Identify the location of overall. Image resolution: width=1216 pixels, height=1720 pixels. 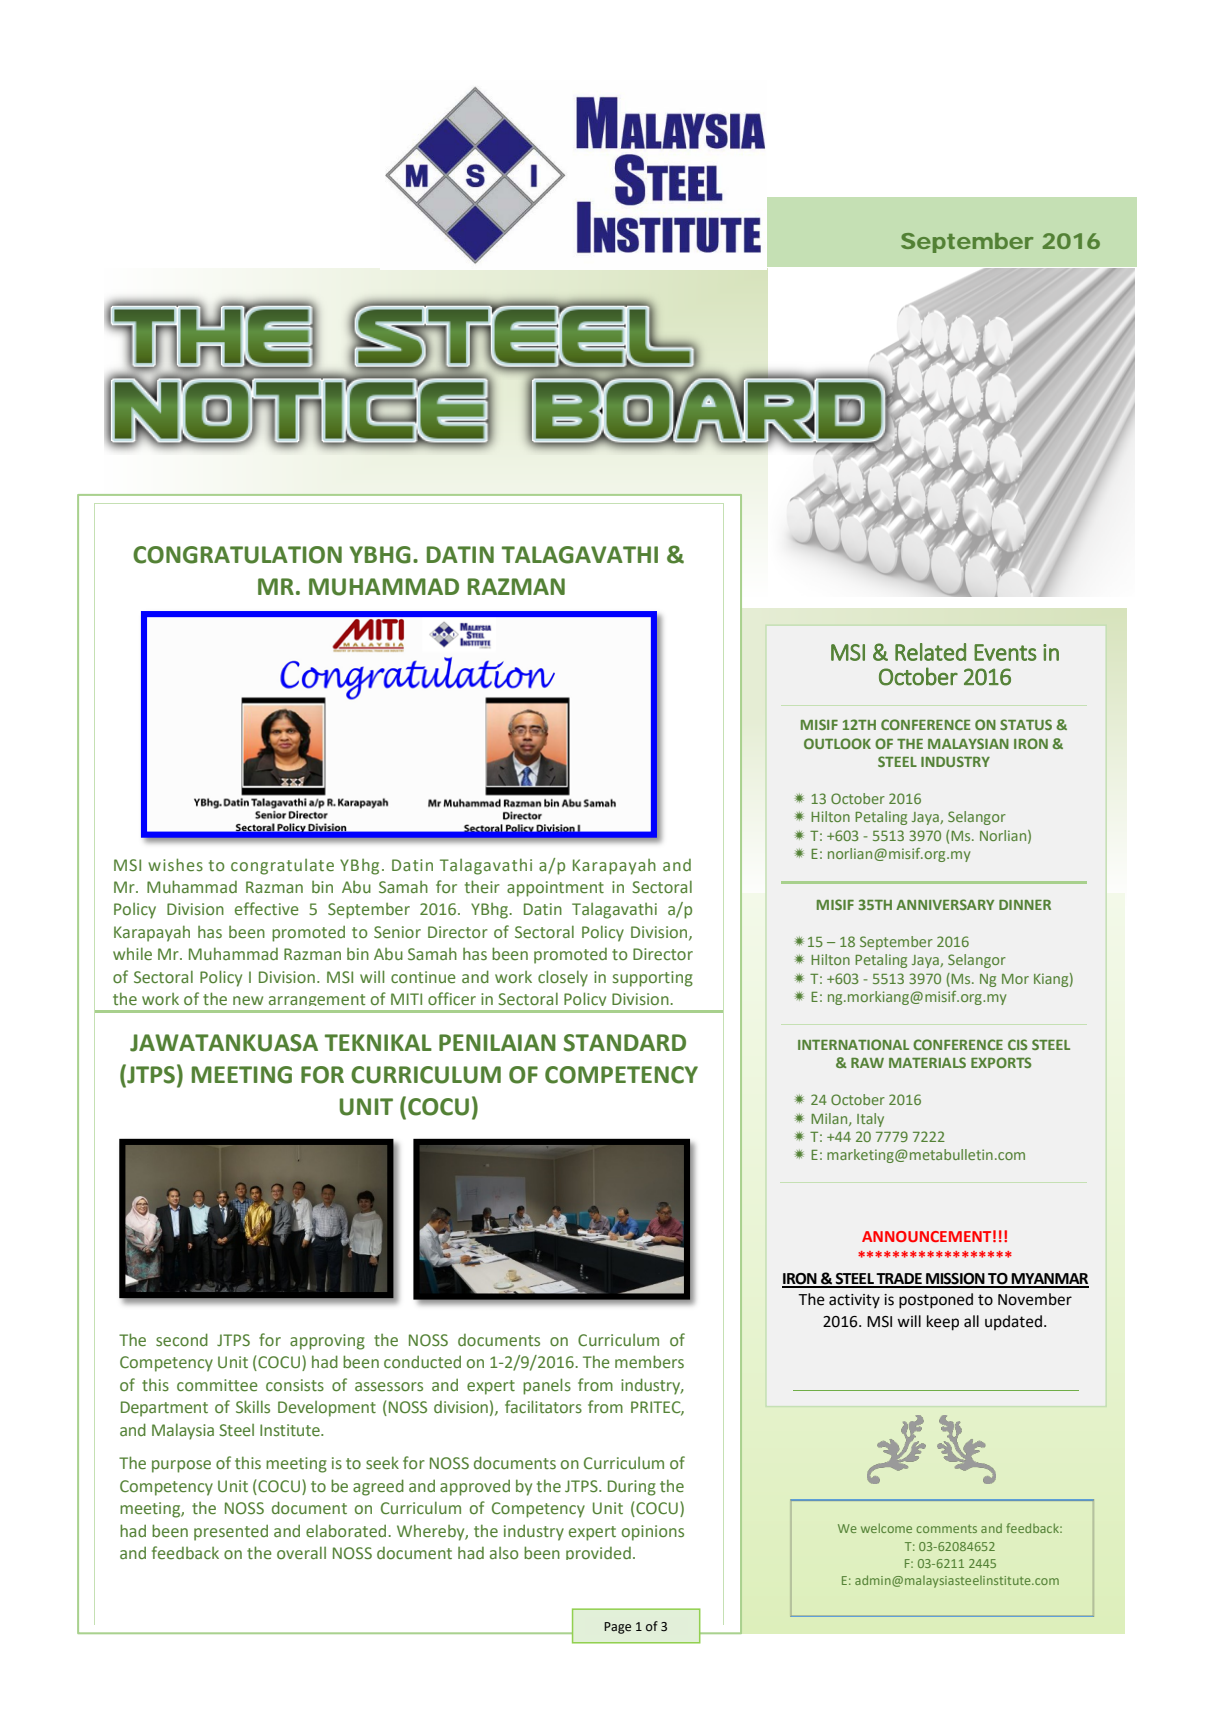
(301, 1552).
